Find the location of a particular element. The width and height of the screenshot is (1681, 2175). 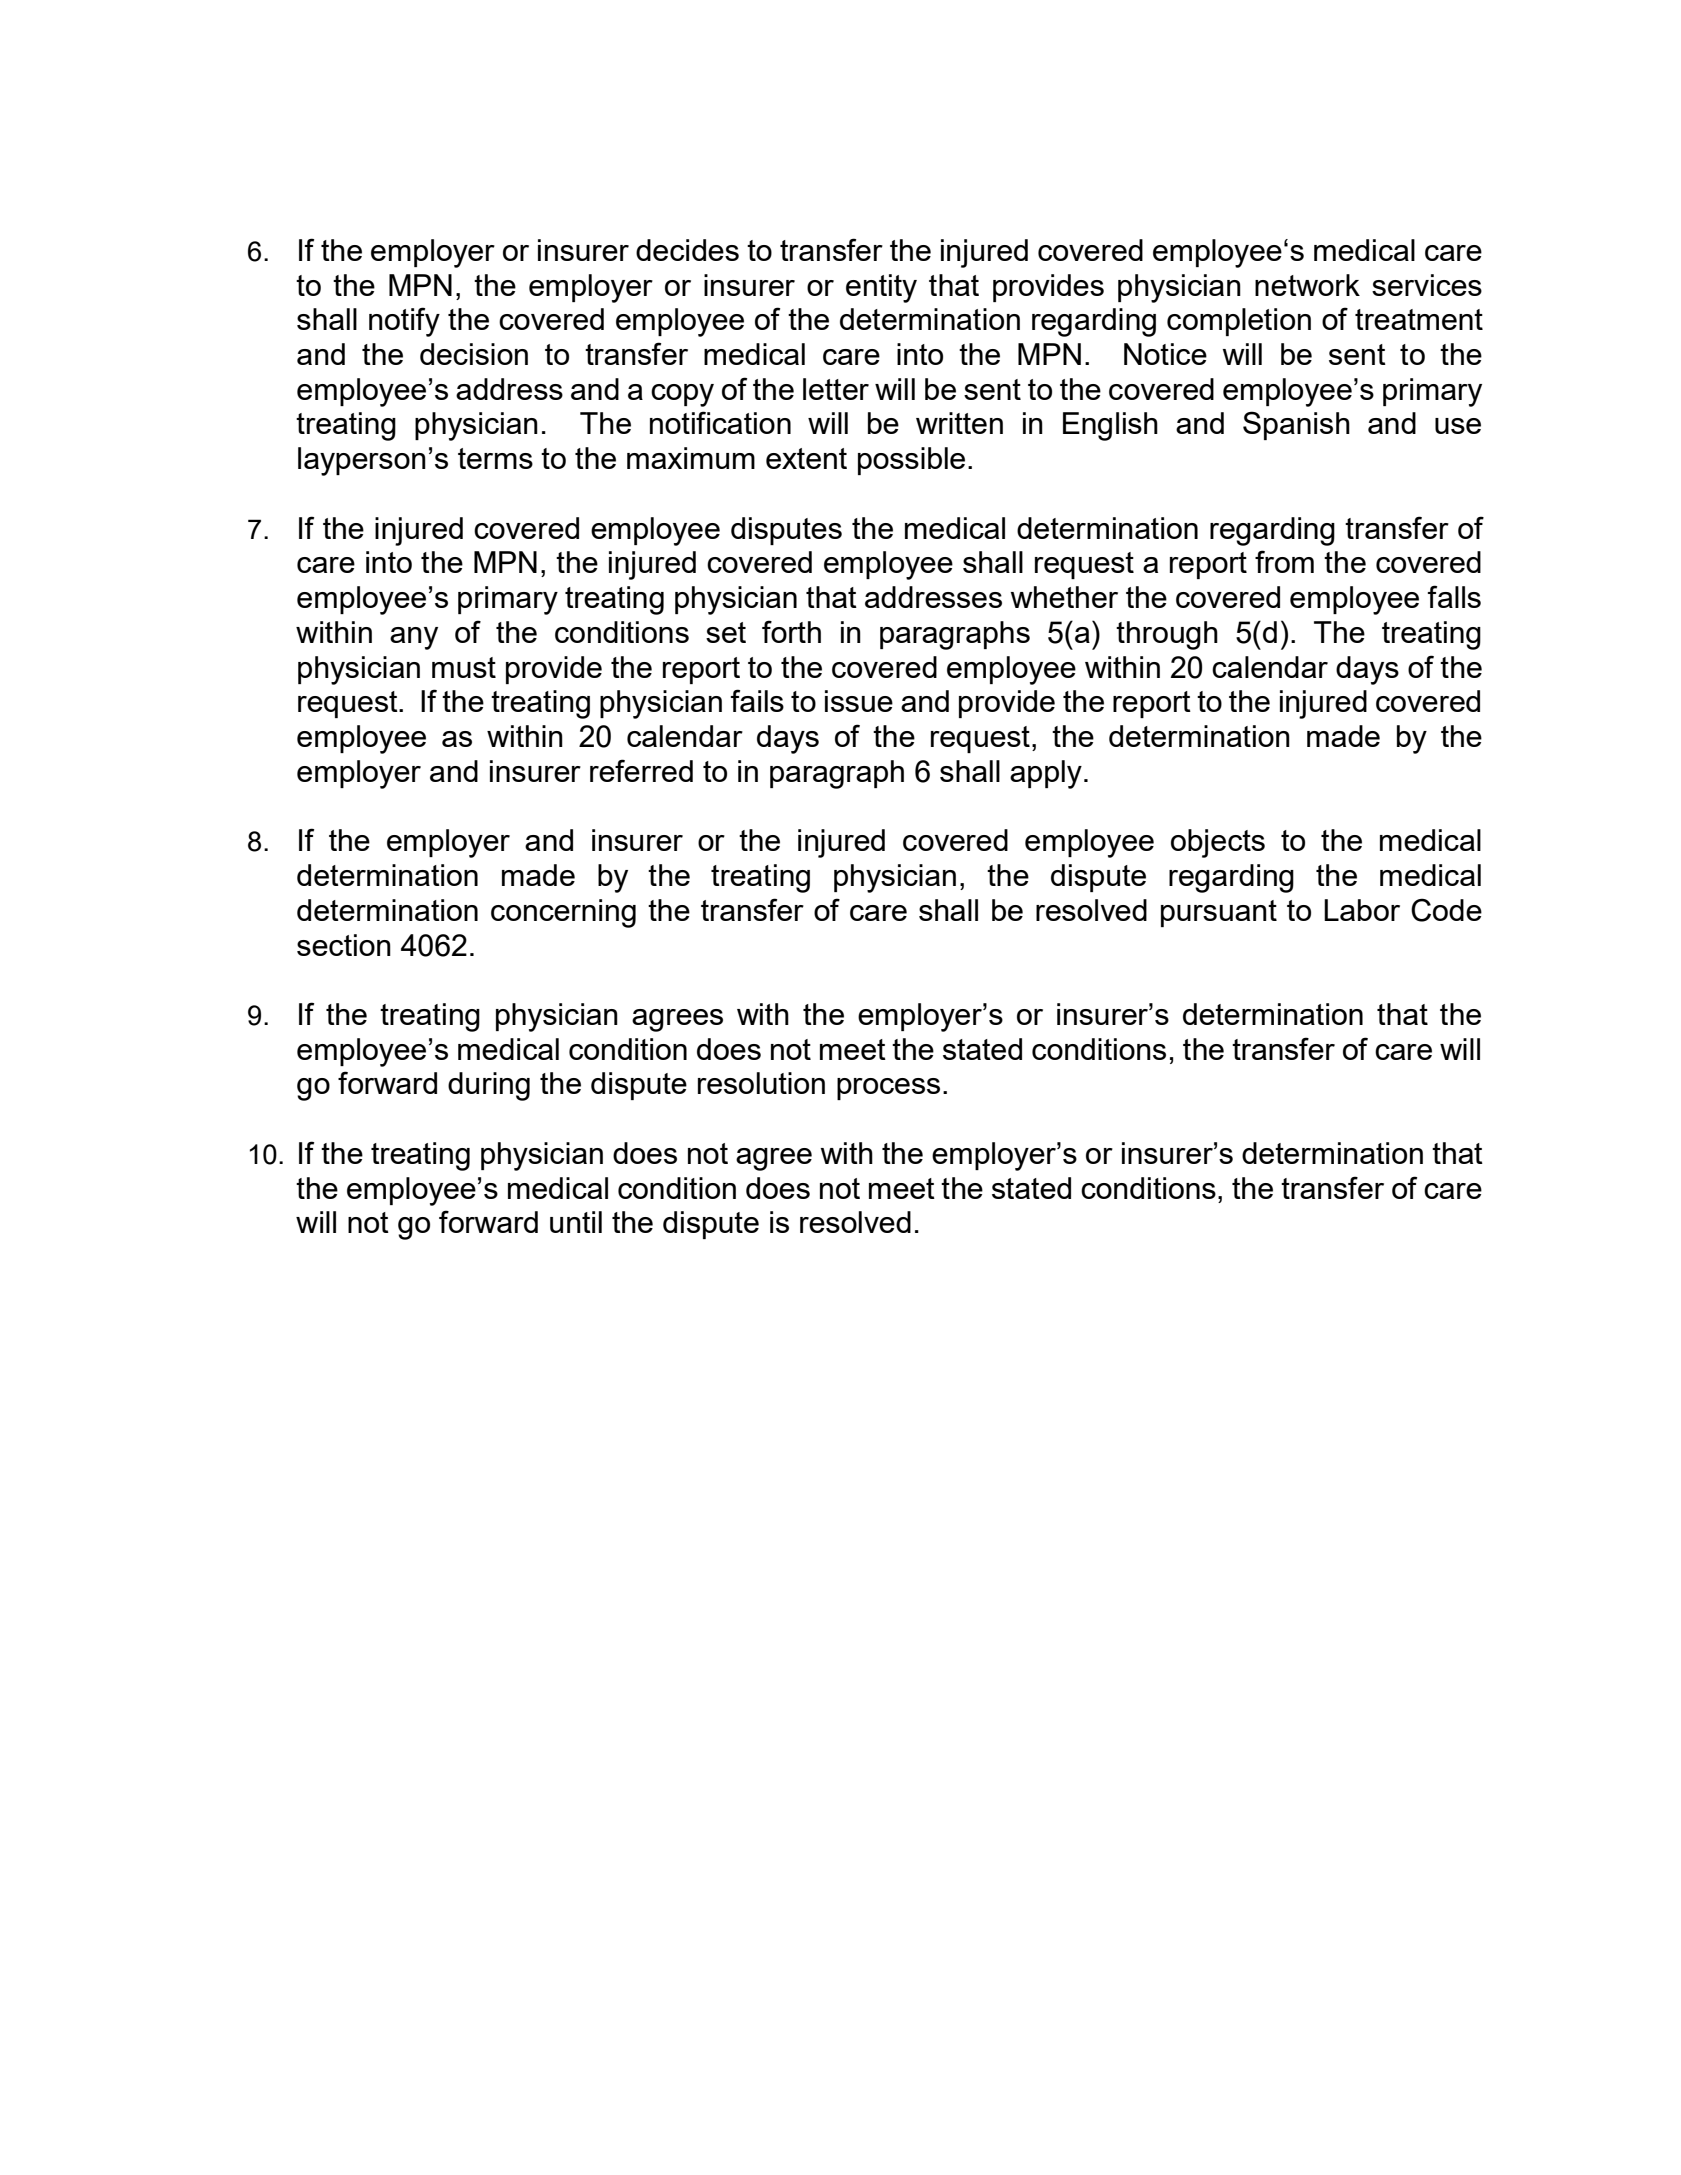

objects is located at coordinates (1218, 843).
